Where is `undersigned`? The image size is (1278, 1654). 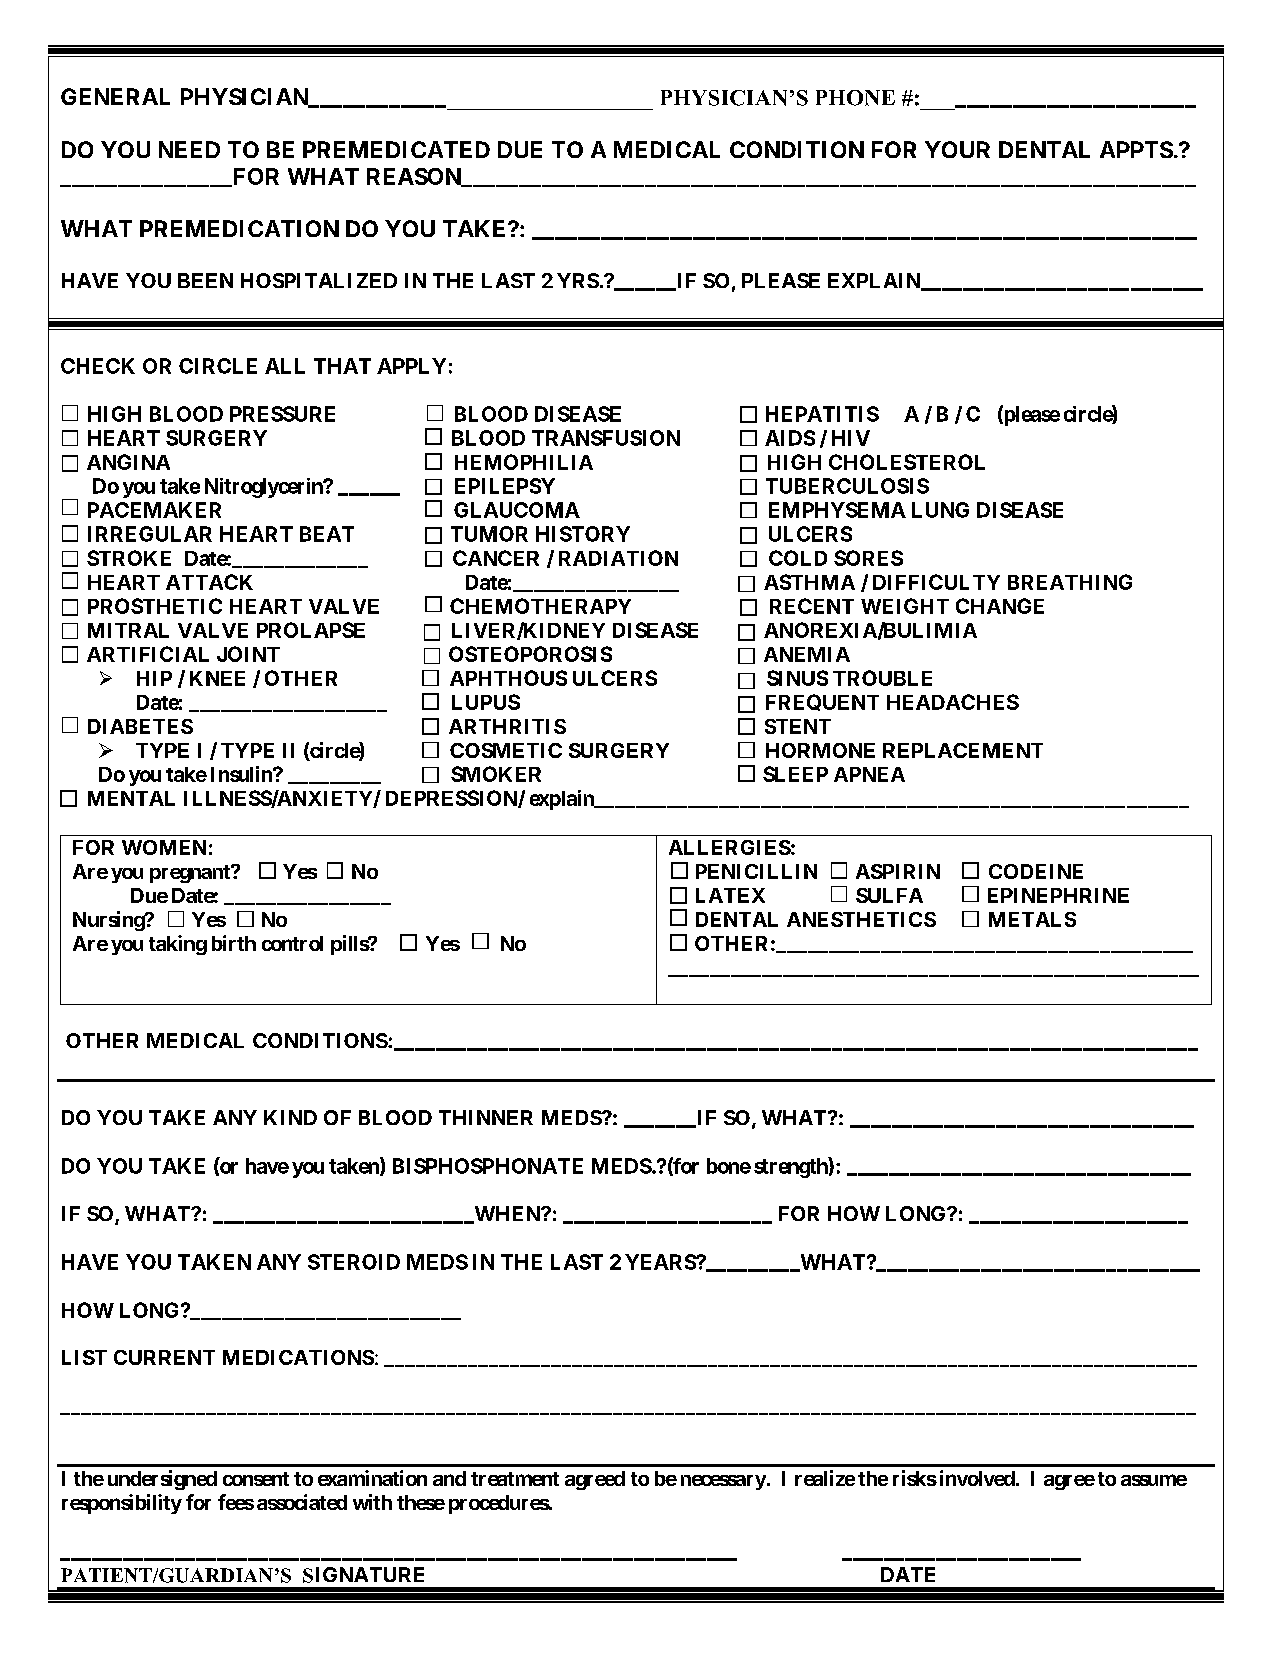
undersigned is located at coordinates (162, 1480).
